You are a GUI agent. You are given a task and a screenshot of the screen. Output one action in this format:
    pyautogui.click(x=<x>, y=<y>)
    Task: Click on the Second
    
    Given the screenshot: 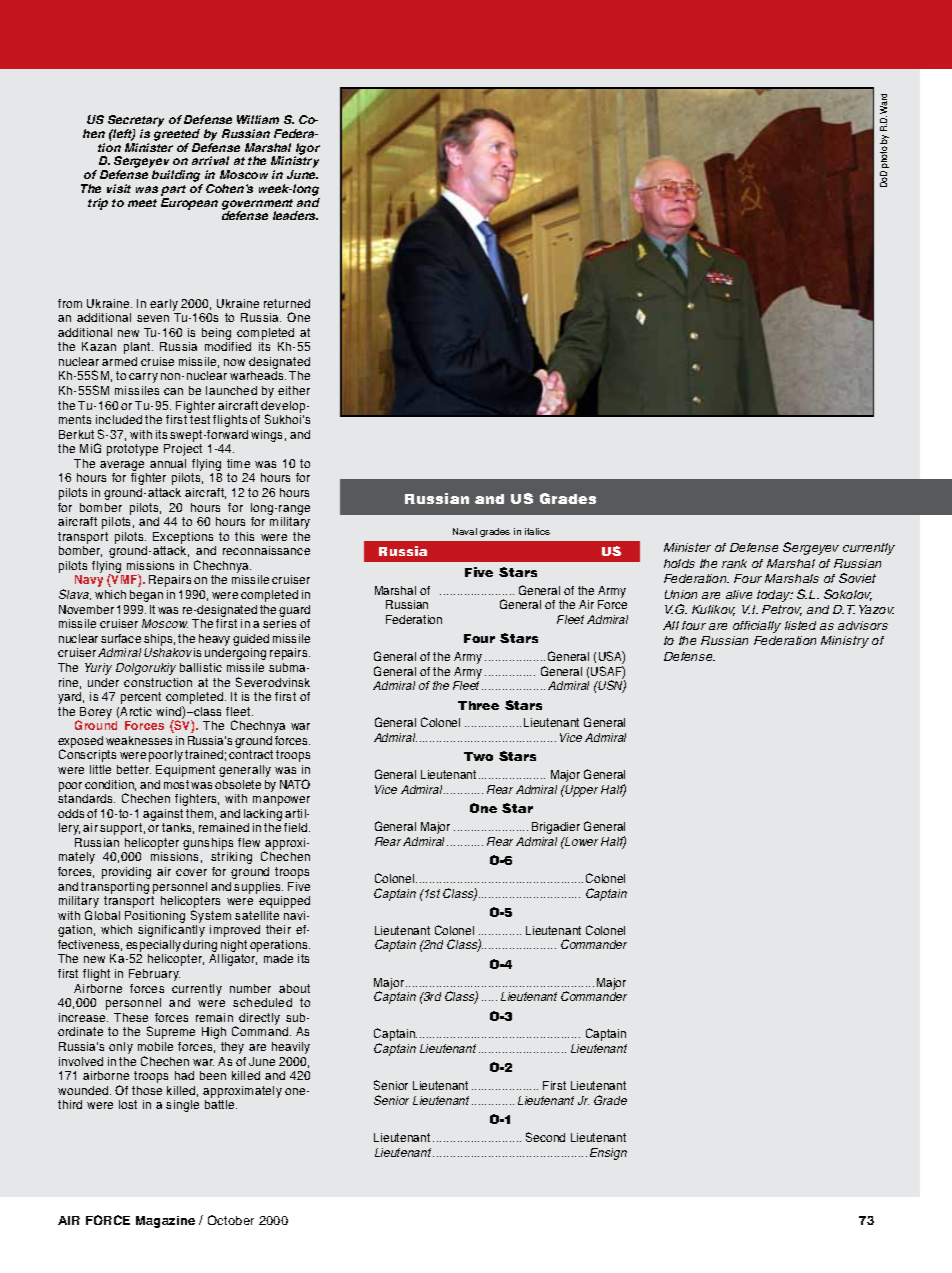 What is the action you would take?
    pyautogui.click(x=545, y=1137)
